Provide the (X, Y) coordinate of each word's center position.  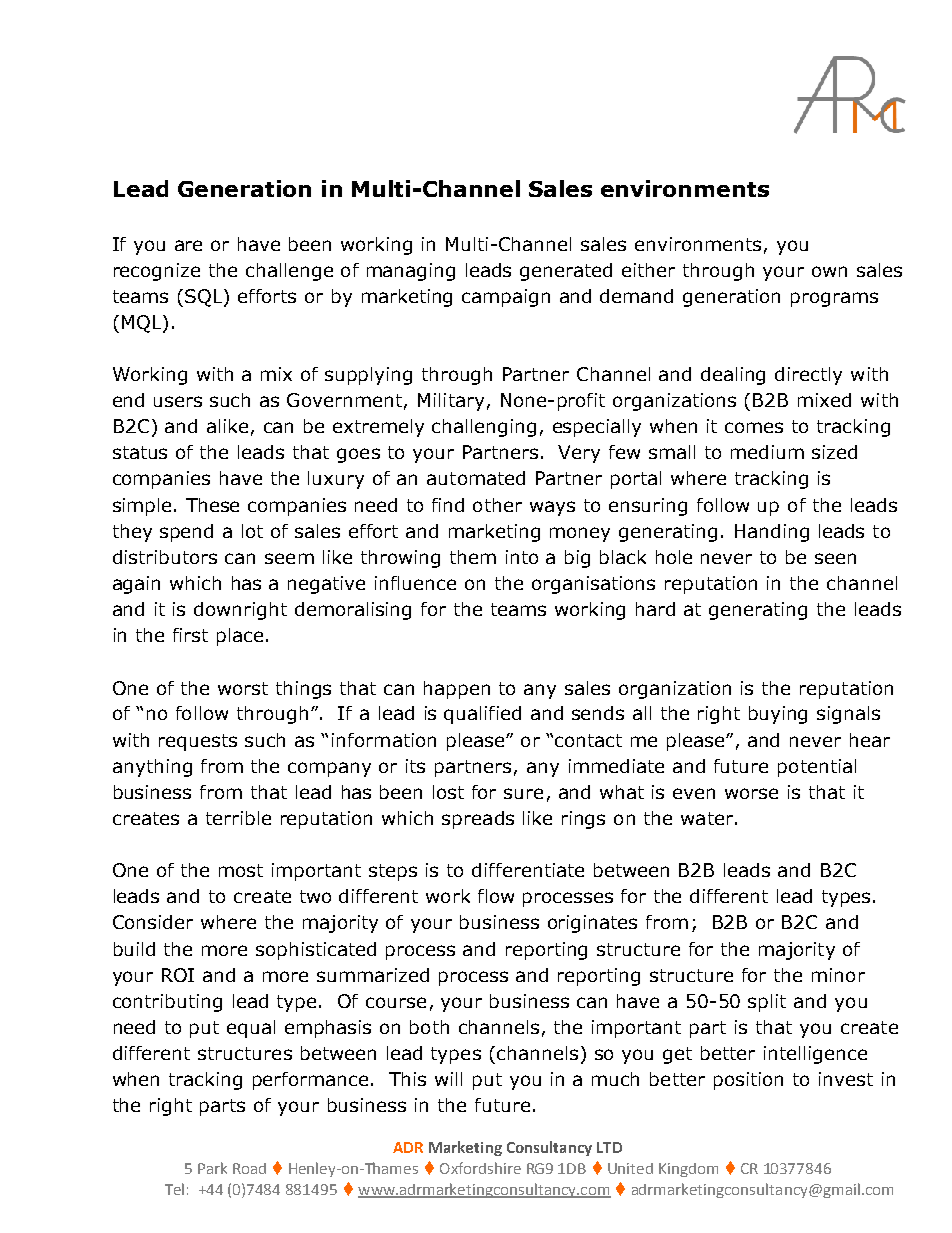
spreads (478, 820)
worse (751, 793)
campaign (506, 298)
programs (834, 299)
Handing (772, 533)
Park (212, 1168)
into (522, 557)
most (241, 870)
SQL (205, 298)
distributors (165, 557)
